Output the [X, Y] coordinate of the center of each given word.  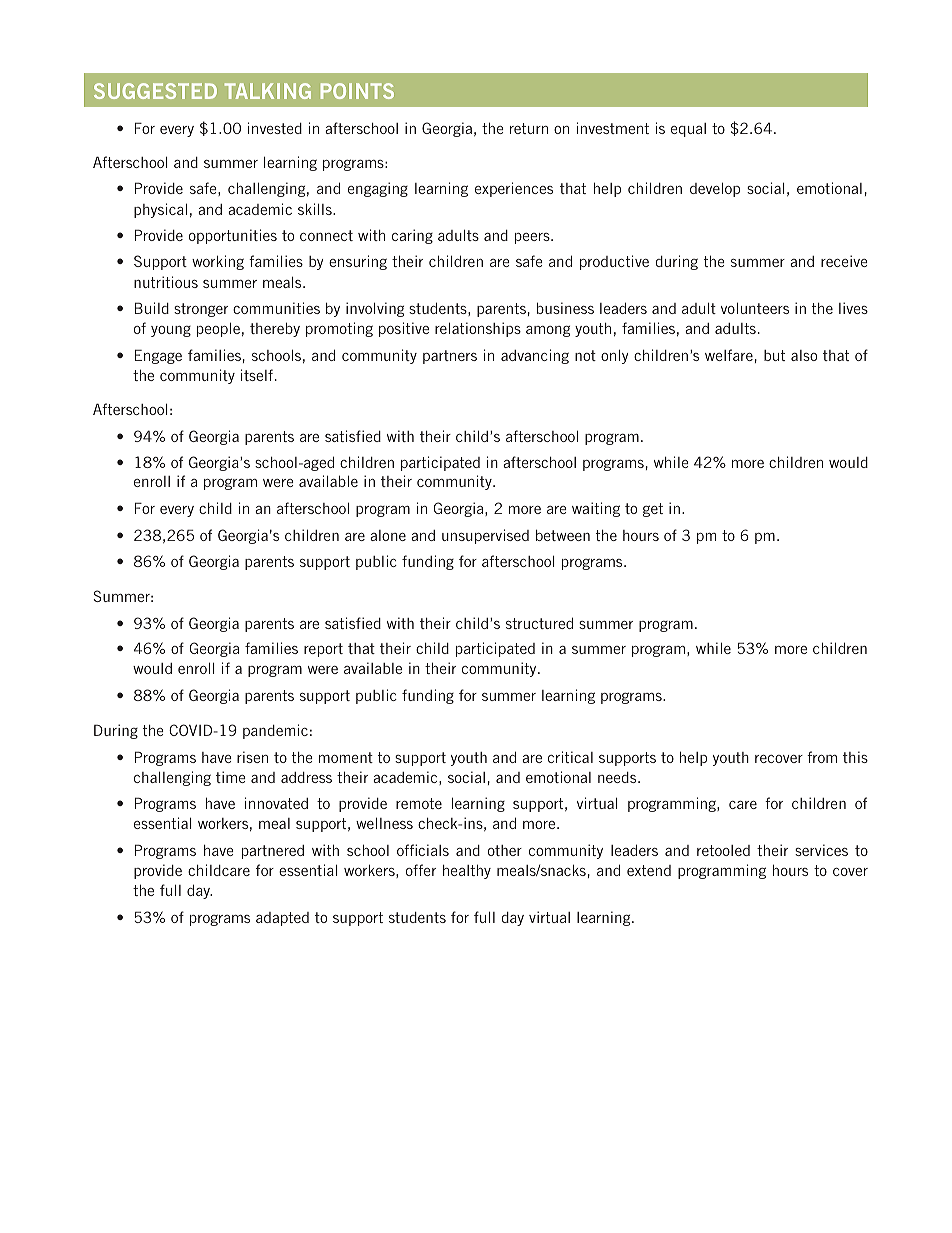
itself [257, 375]
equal [688, 130]
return [529, 128]
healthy [467, 871]
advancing [535, 356]
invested [275, 128]
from [822, 757]
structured [539, 623]
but [774, 355]
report [323, 650]
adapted [282, 919]
